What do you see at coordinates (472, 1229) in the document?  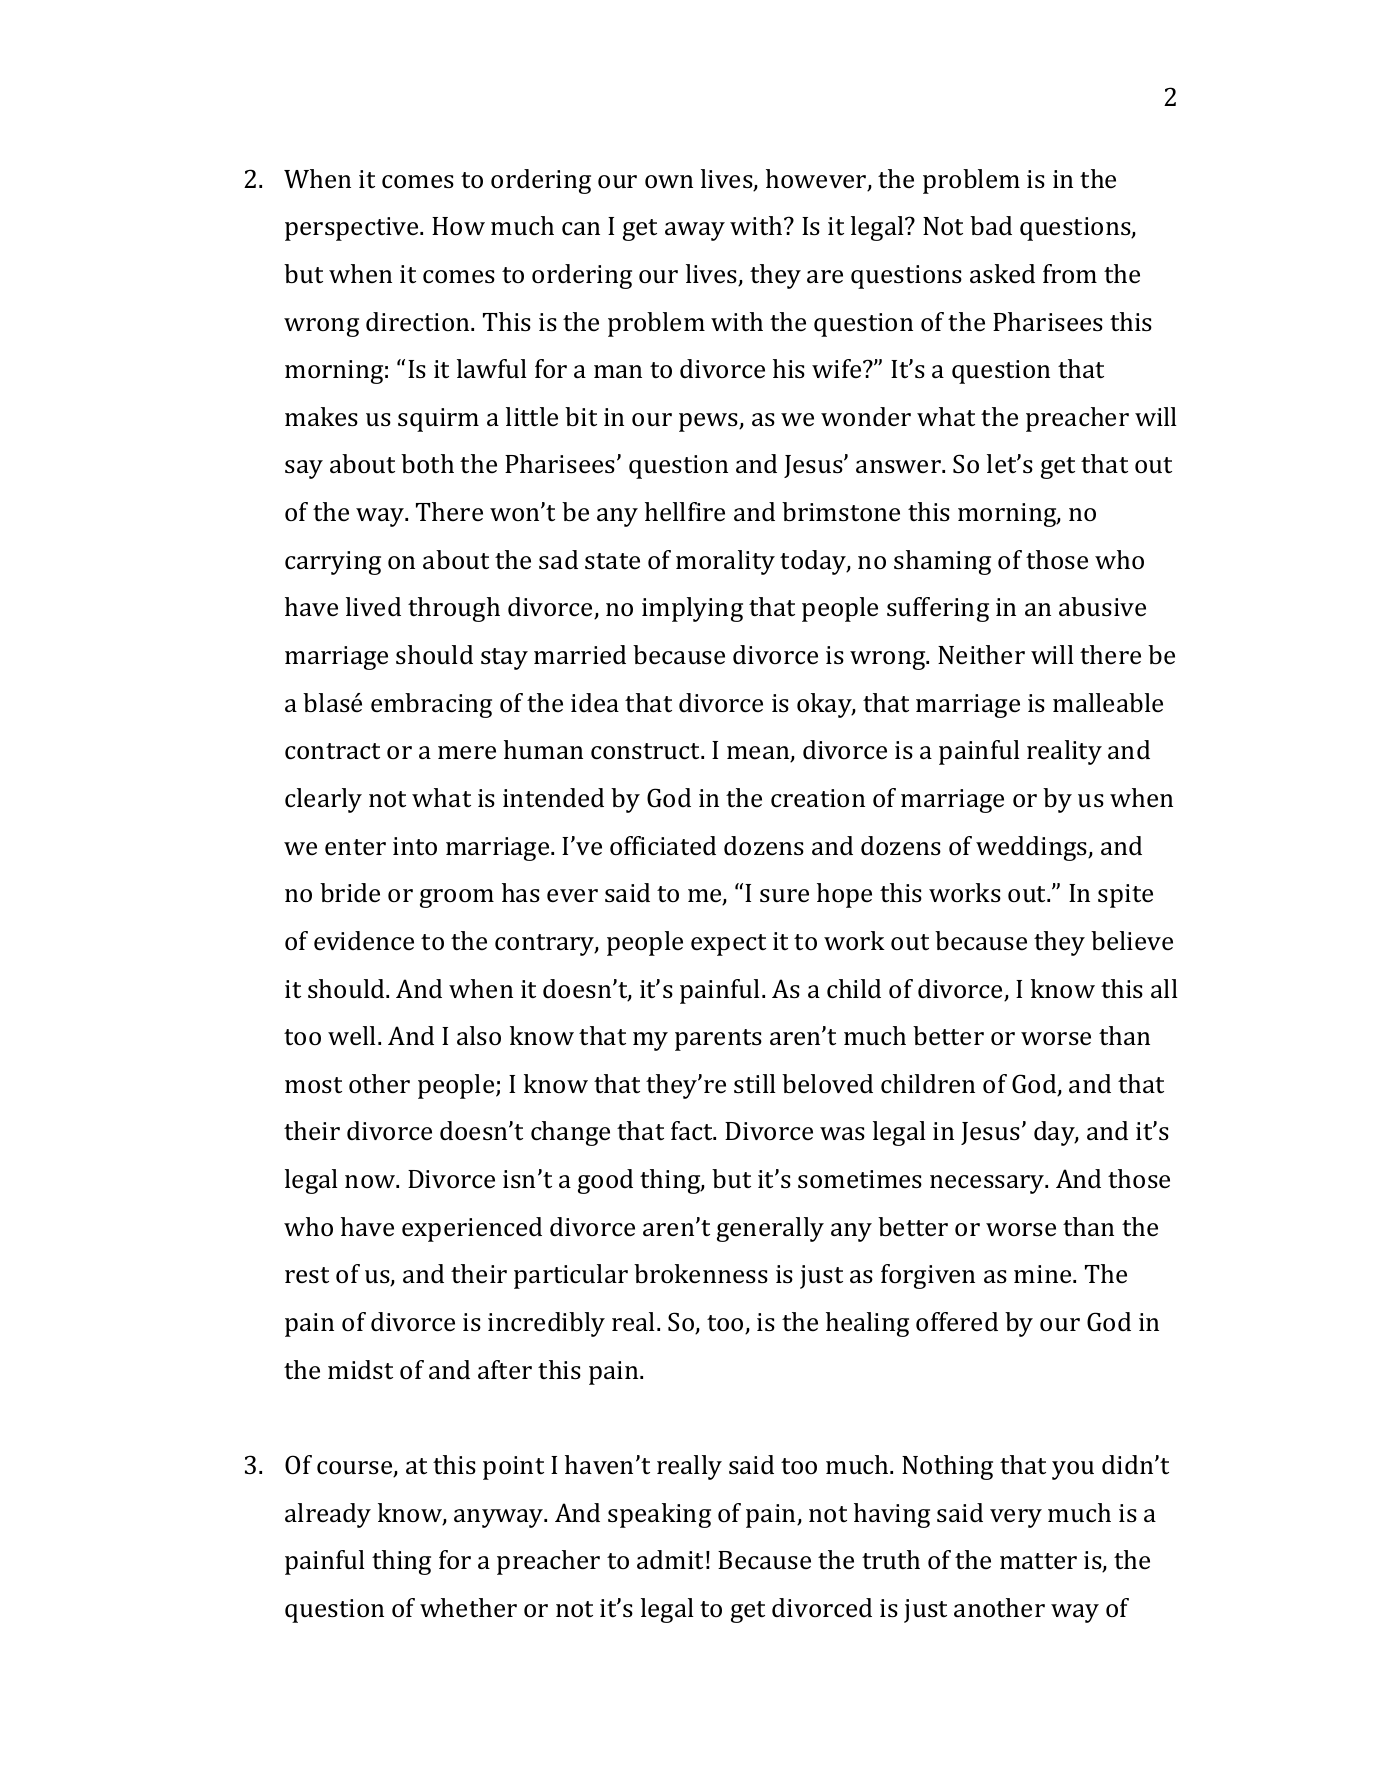 I see `experienced` at bounding box center [472, 1229].
